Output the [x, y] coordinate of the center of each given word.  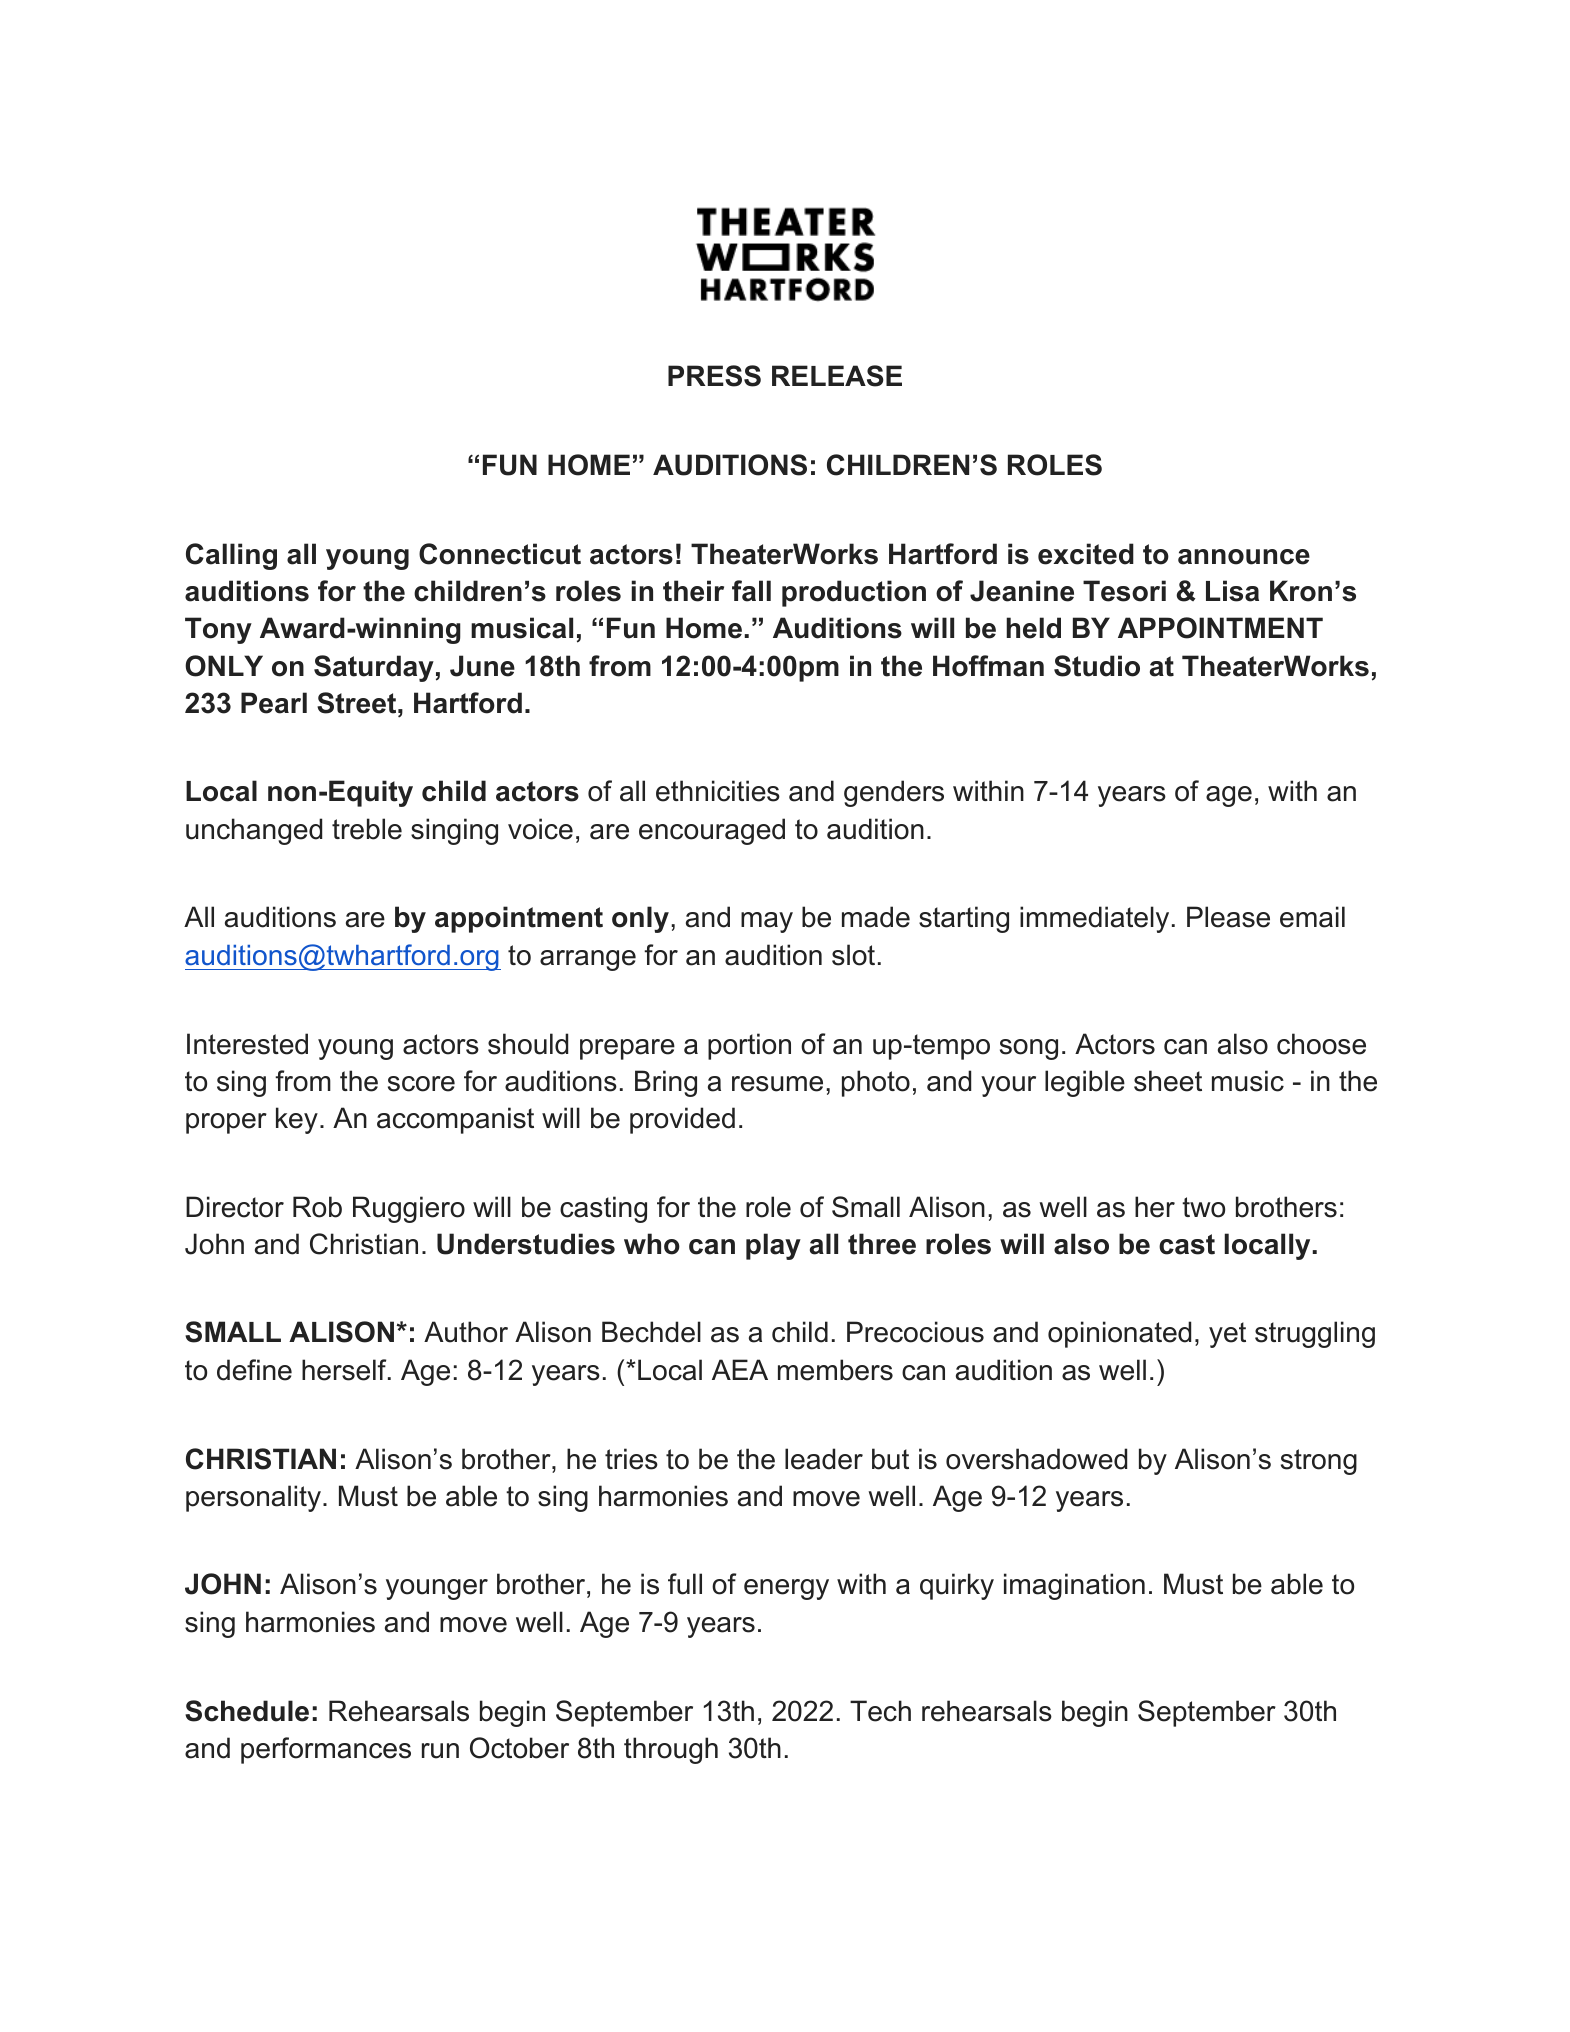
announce [1244, 557]
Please [1228, 917]
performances [326, 1750]
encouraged [712, 831]
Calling [231, 556]
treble [367, 829]
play [773, 1246]
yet [1227, 1335]
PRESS [714, 376]
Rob [317, 1207]
